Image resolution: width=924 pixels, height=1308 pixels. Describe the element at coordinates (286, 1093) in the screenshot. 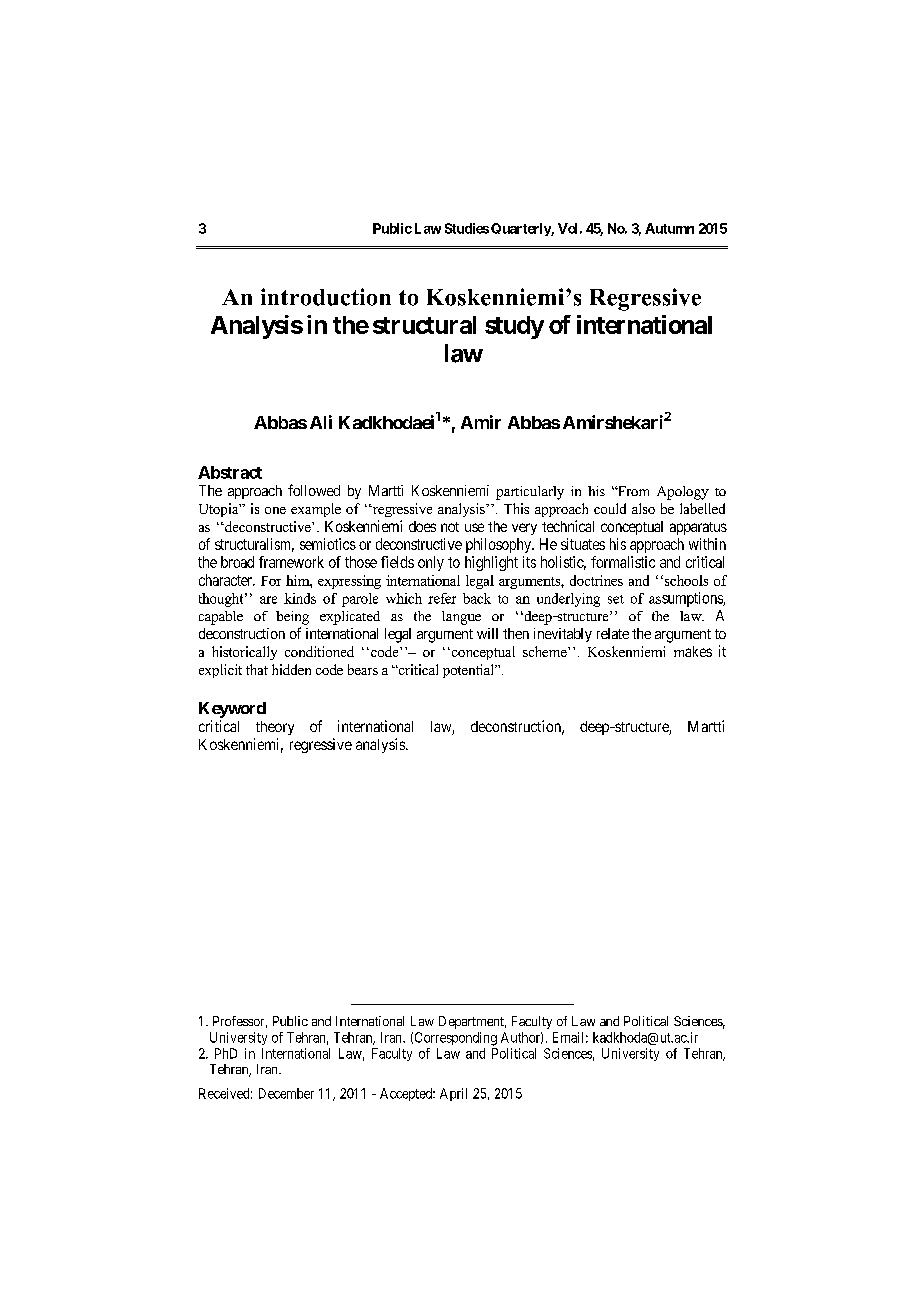

I see `December` at that location.
